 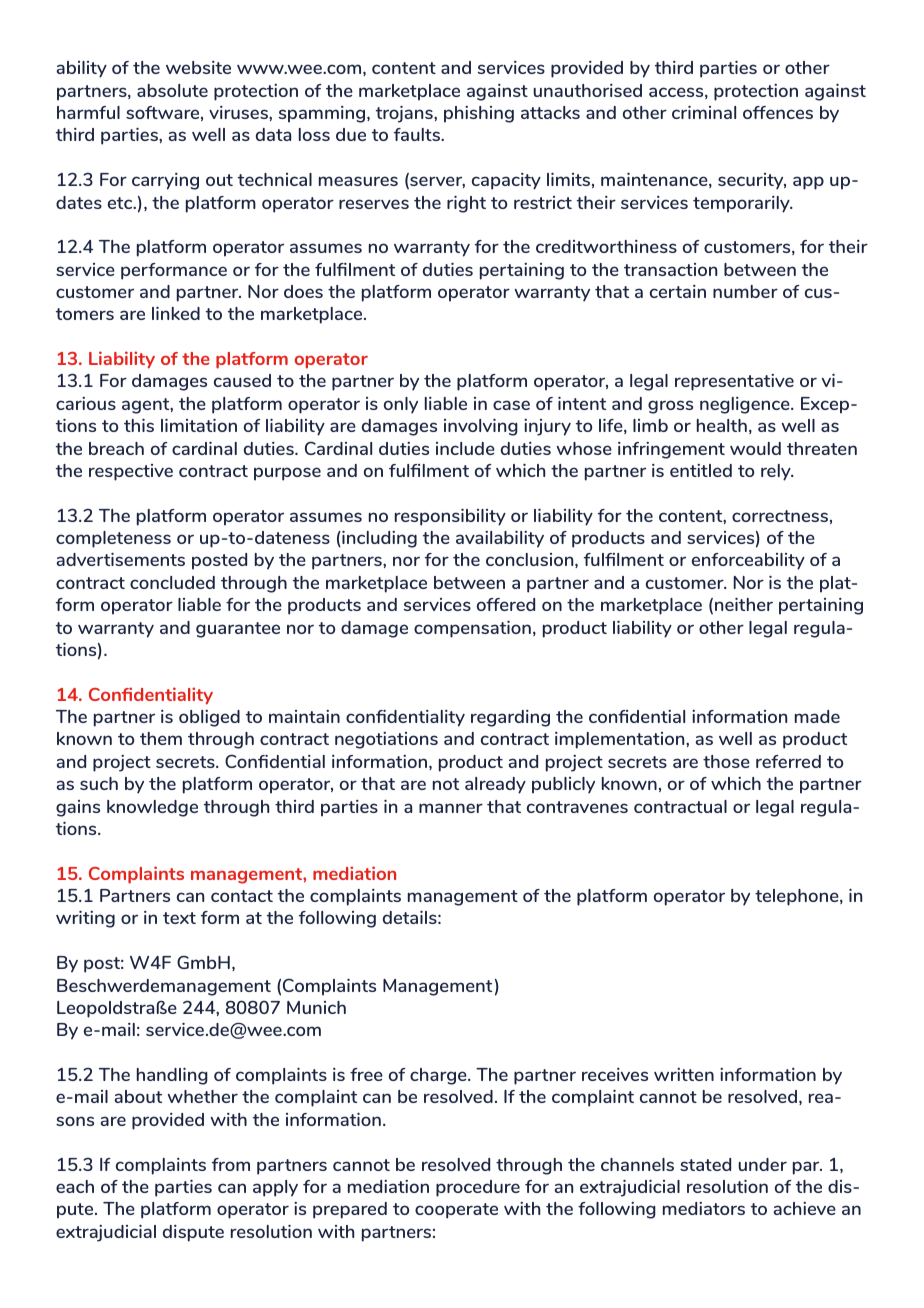 I want to click on representative, so click(x=734, y=382).
